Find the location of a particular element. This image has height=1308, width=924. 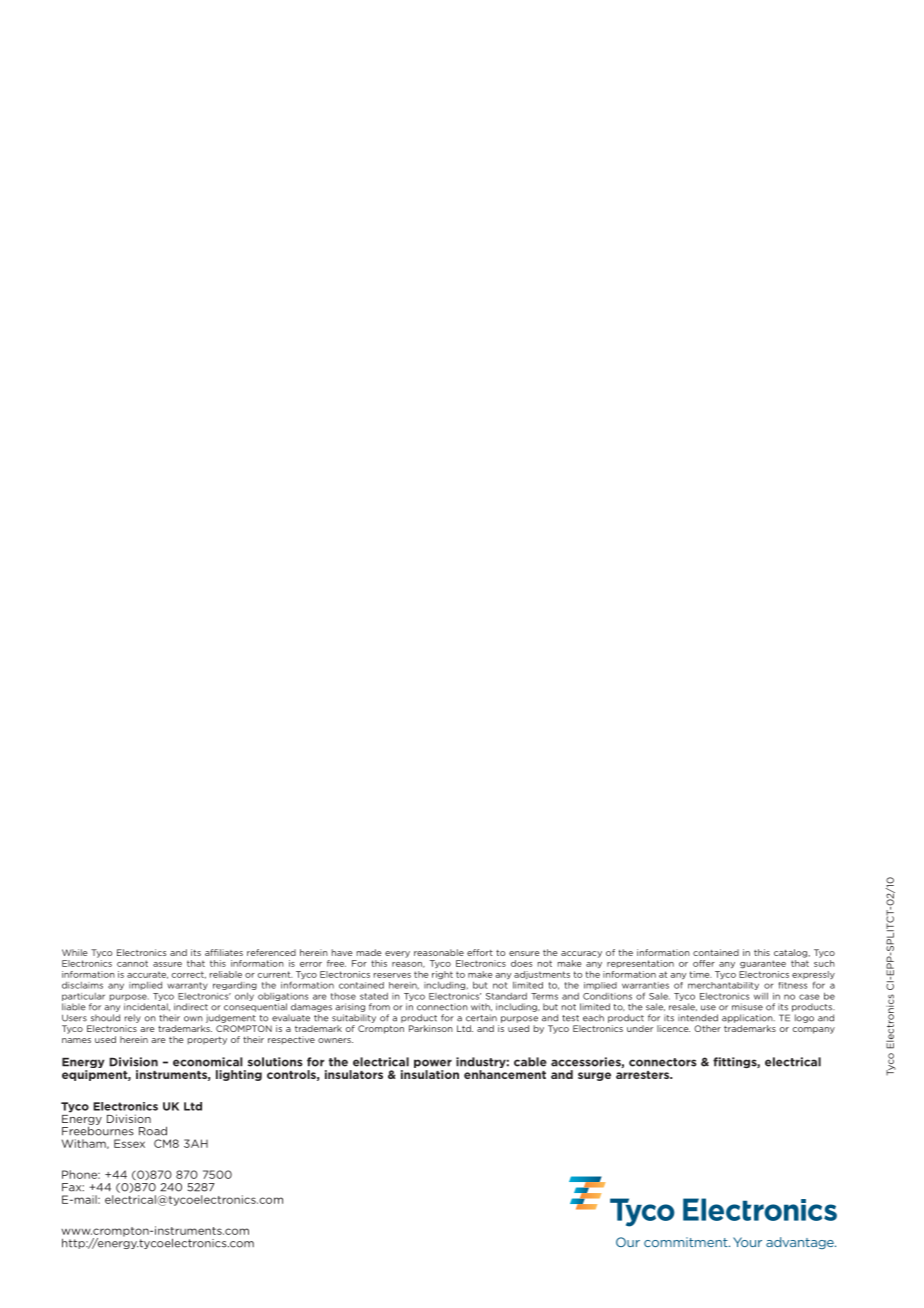

rely is located at coordinates (133, 1018).
